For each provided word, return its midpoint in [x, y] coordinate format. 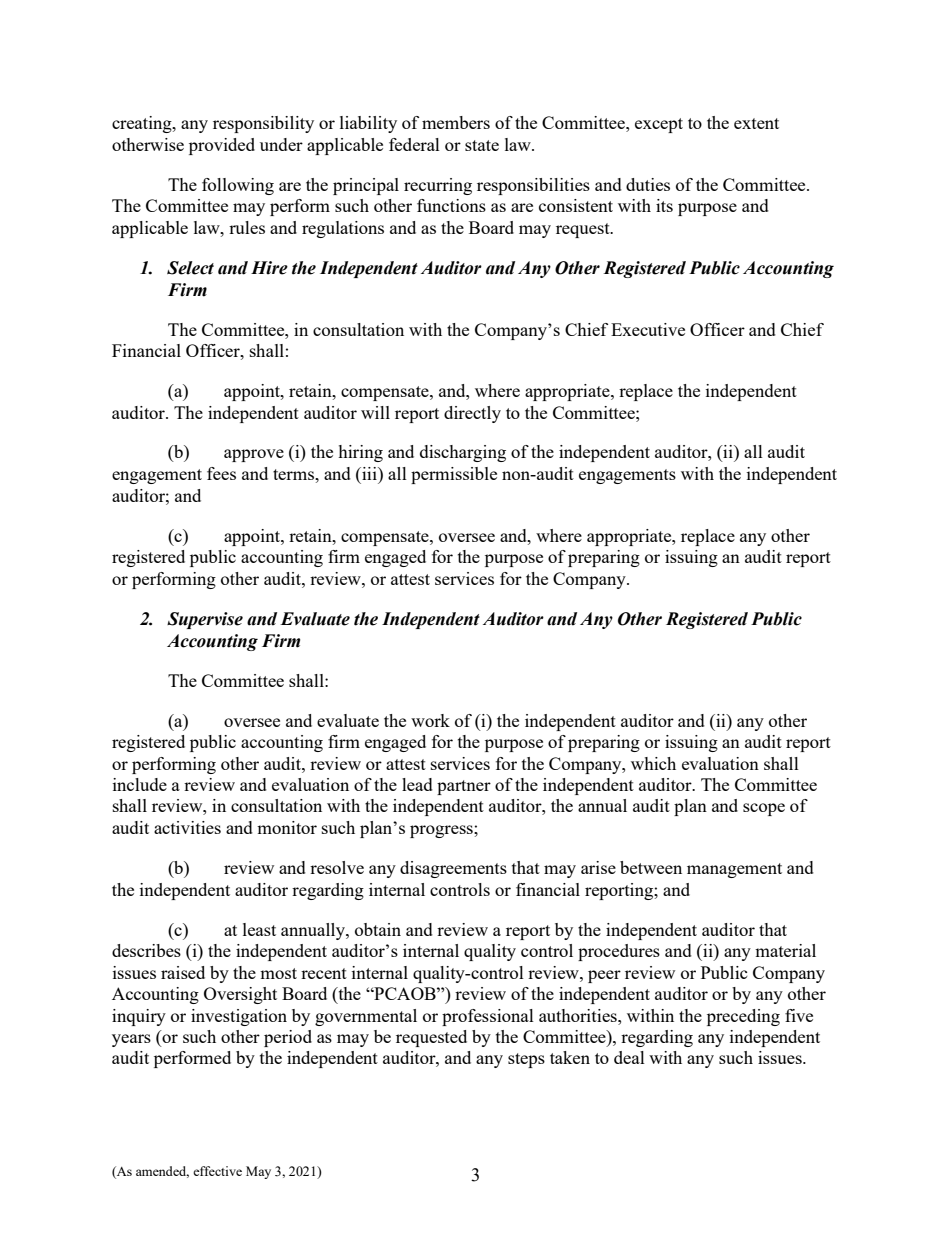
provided [222, 146]
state [482, 145]
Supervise [205, 620]
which [653, 763]
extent [756, 123]
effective [217, 1171]
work [430, 720]
